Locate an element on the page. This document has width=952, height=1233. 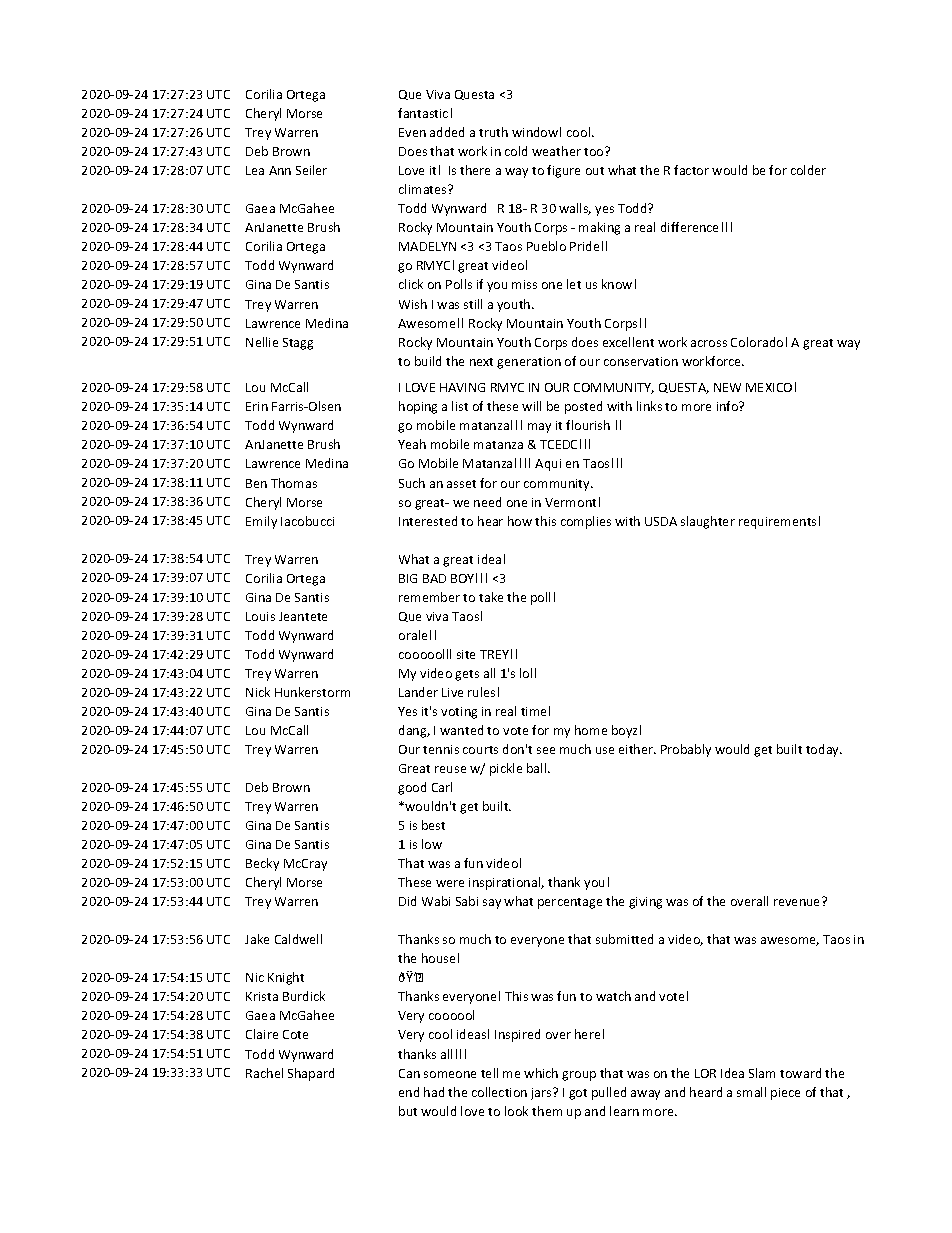
Louis is located at coordinates (260, 616).
